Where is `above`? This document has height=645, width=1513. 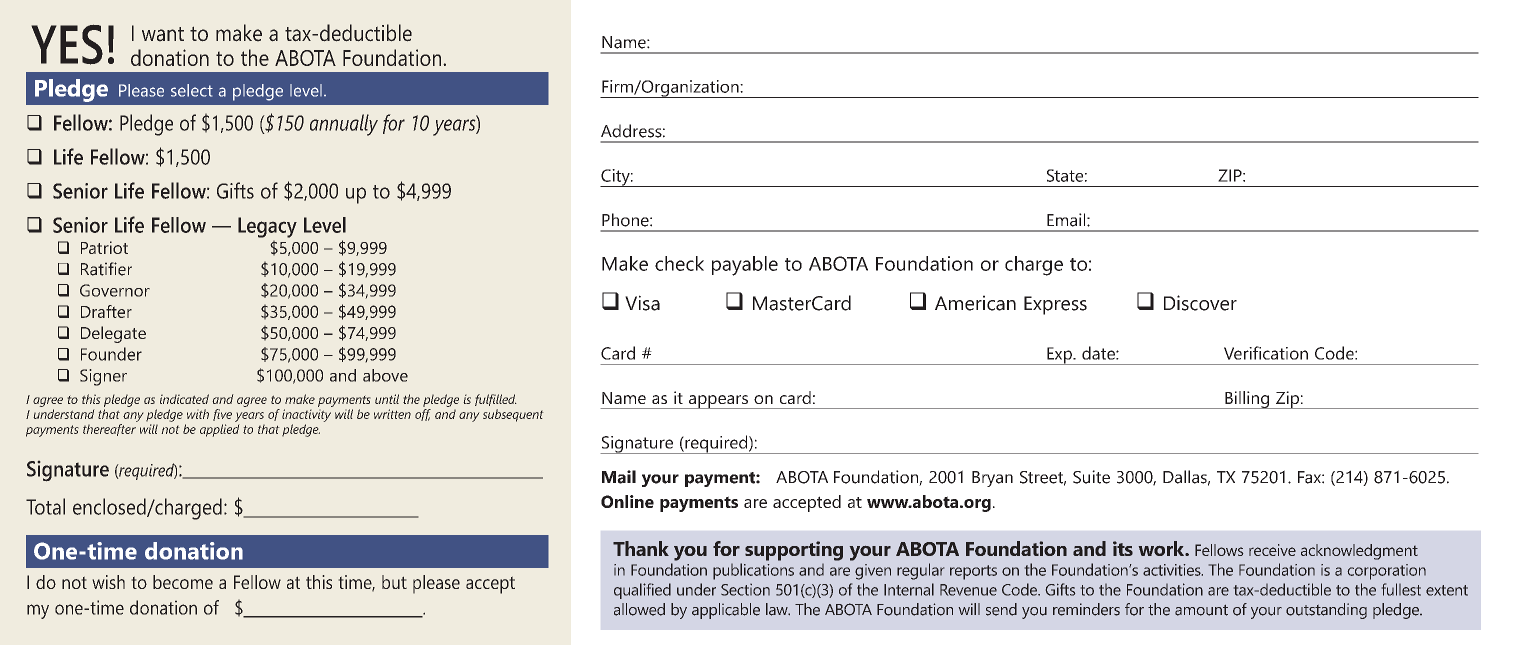 above is located at coordinates (385, 375).
